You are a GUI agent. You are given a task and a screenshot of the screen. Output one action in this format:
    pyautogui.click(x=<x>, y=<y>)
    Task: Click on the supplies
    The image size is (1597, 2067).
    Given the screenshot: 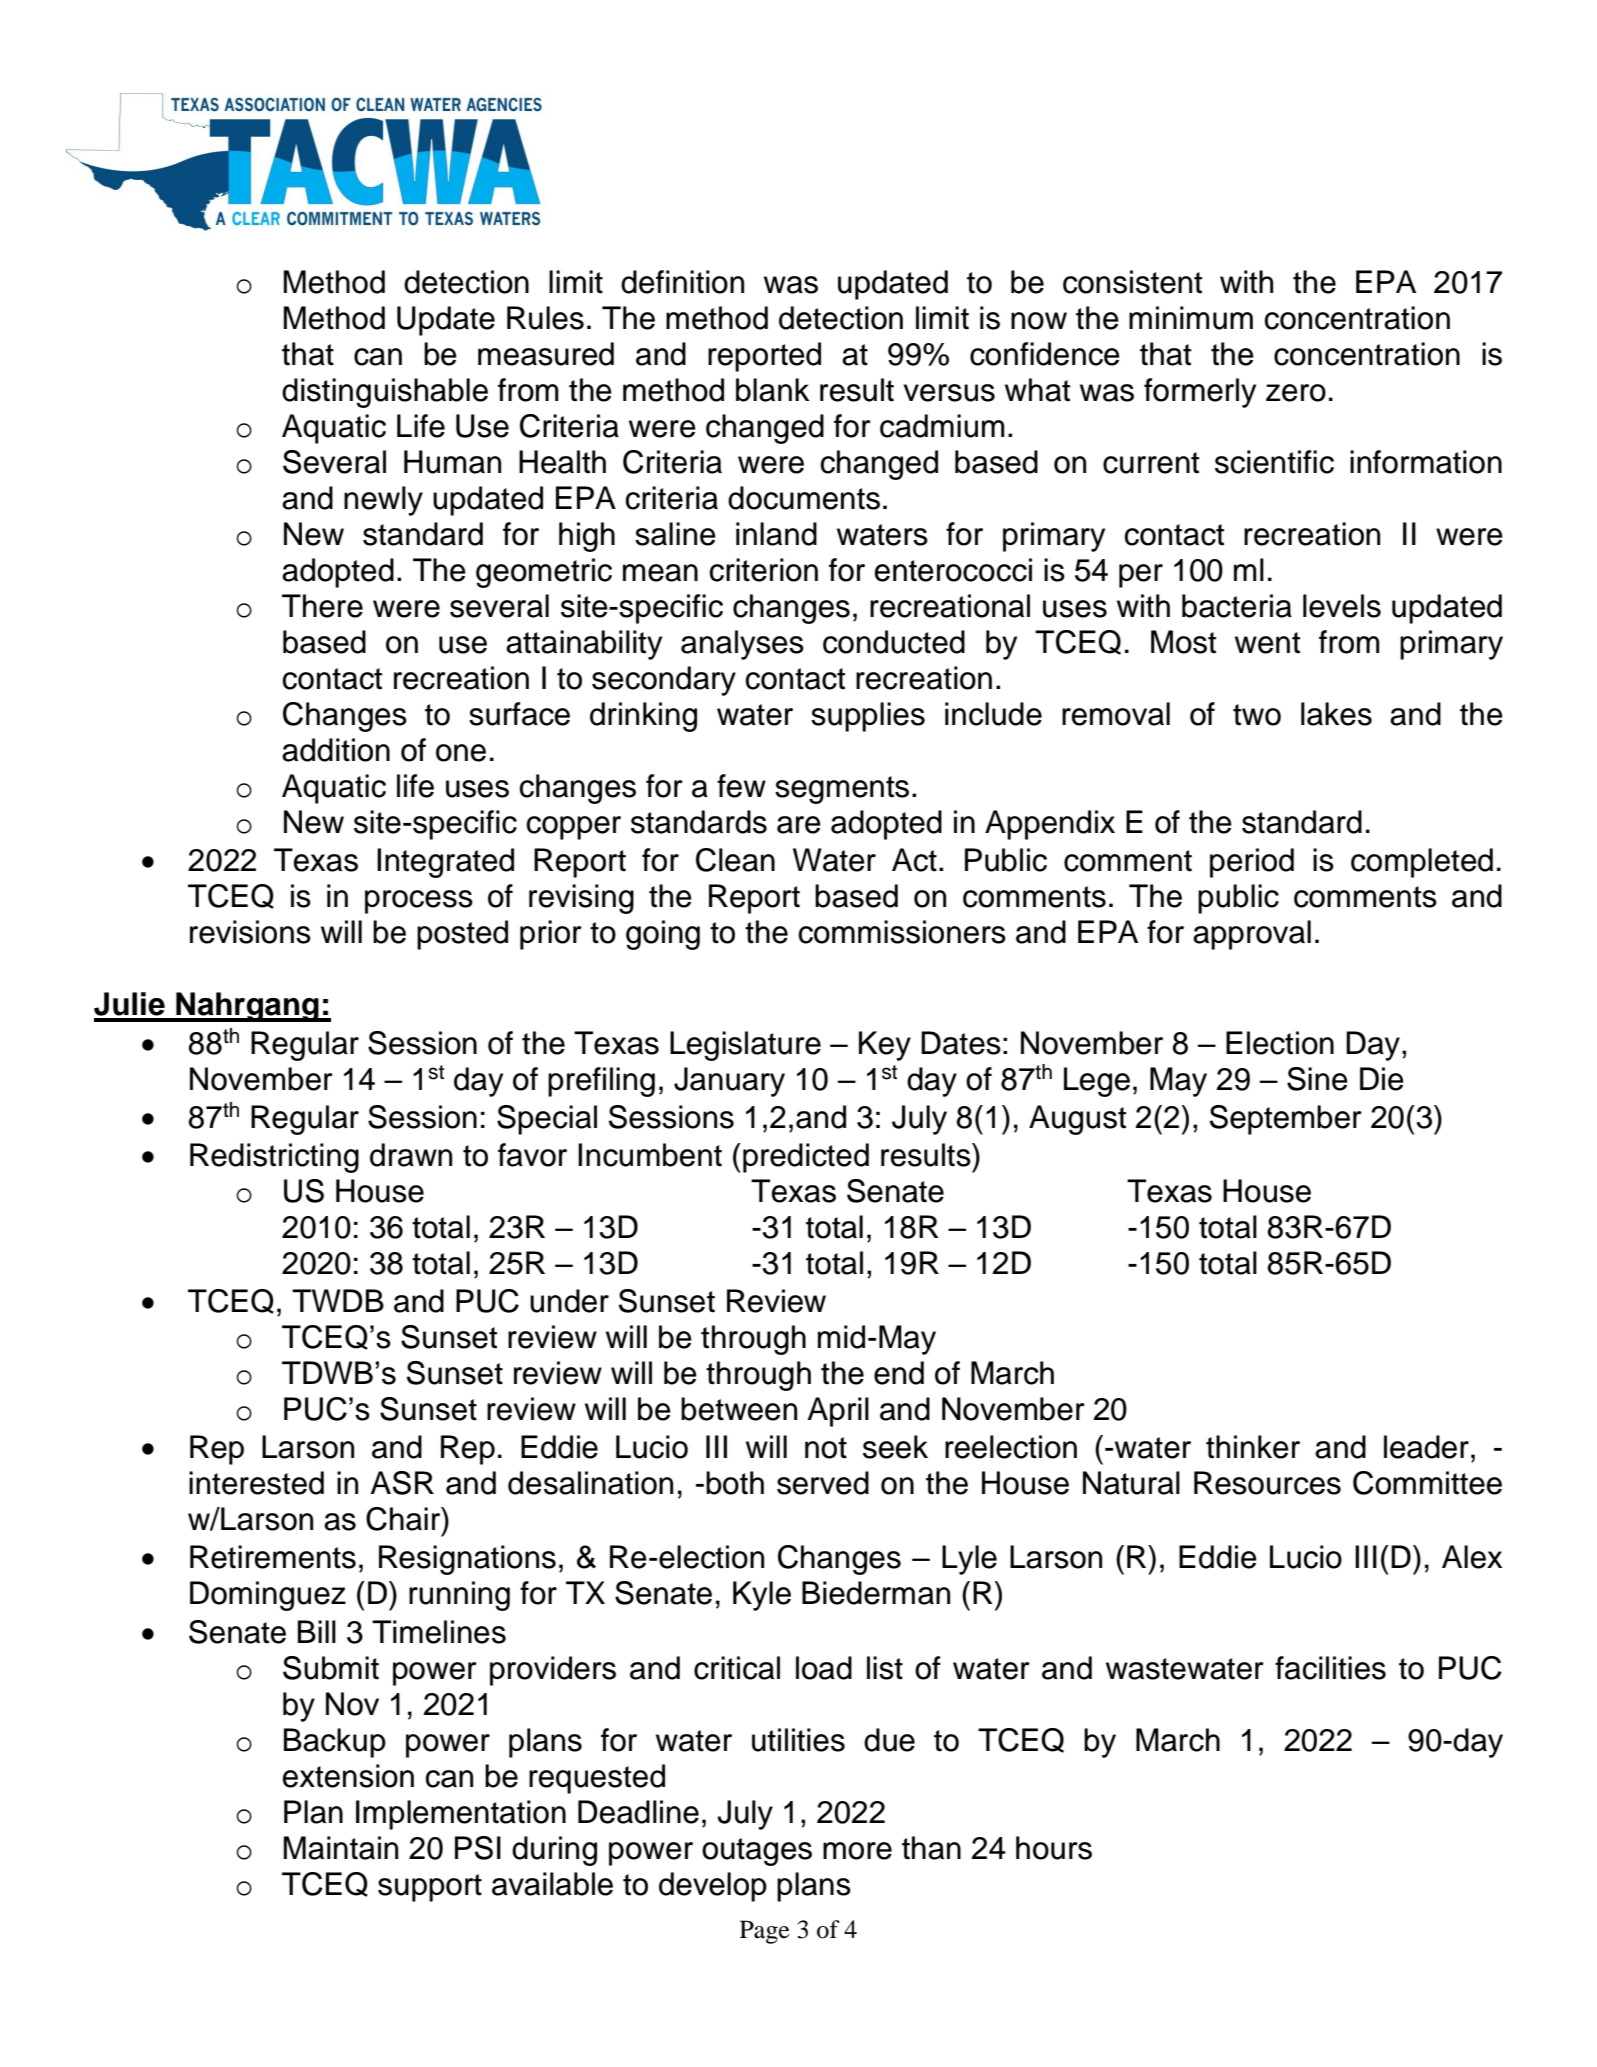 What is the action you would take?
    pyautogui.click(x=868, y=717)
